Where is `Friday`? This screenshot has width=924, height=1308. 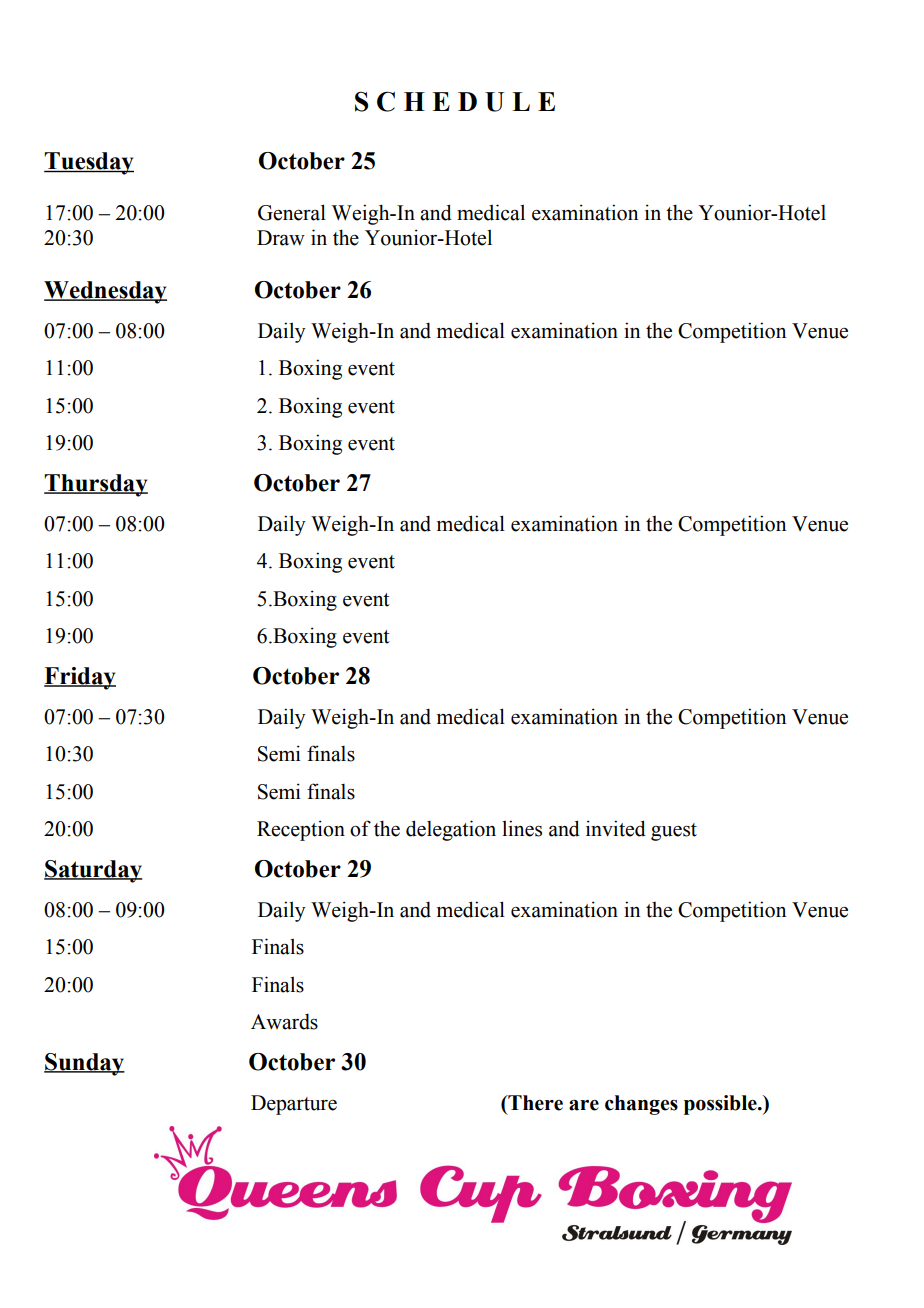
Friday is located at coordinates (80, 678).
